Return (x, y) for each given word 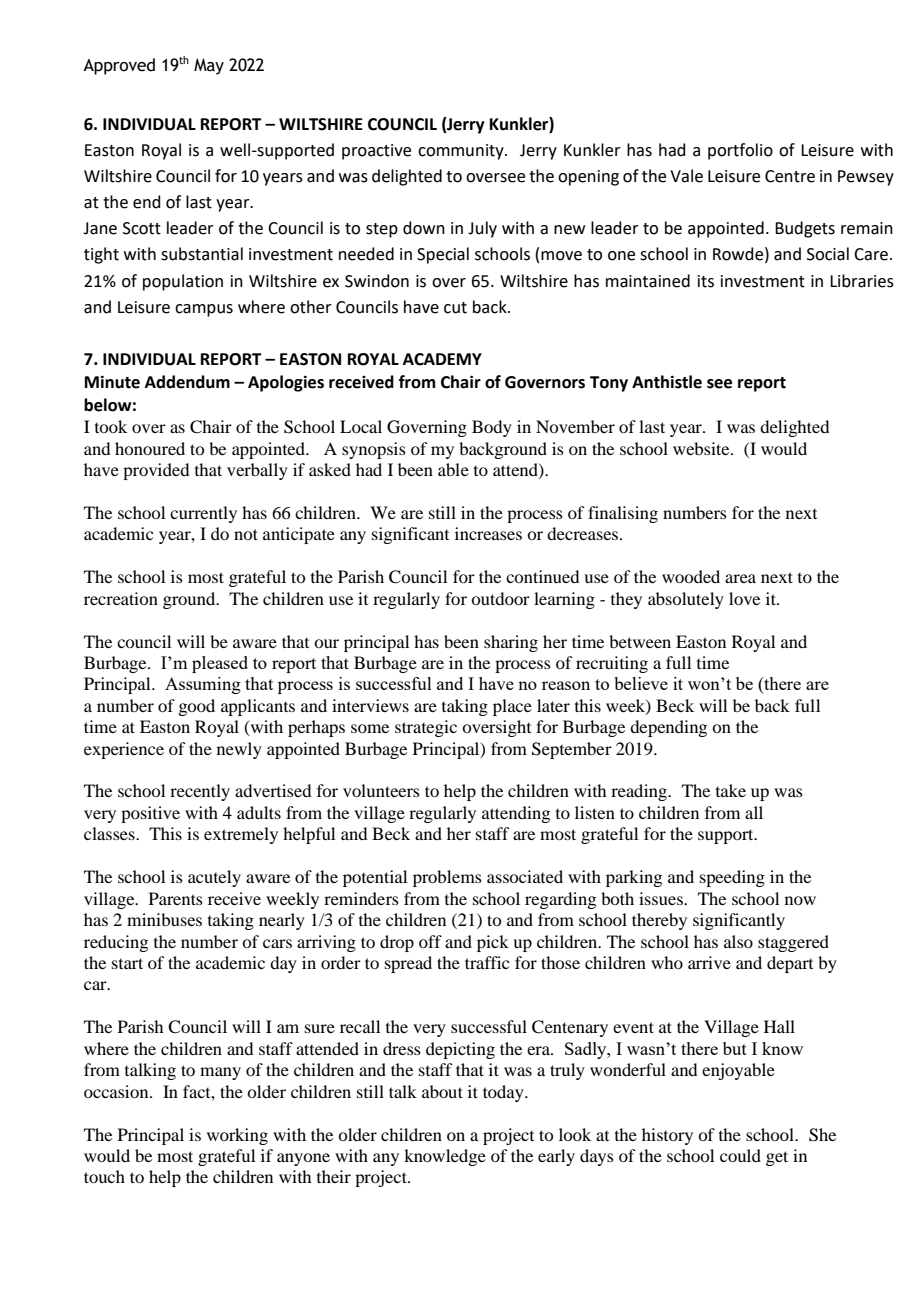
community (462, 152)
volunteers (381, 790)
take (731, 790)
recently (200, 792)
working (237, 1136)
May (209, 66)
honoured (150, 448)
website (702, 448)
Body (492, 428)
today (504, 1093)
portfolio (740, 151)
